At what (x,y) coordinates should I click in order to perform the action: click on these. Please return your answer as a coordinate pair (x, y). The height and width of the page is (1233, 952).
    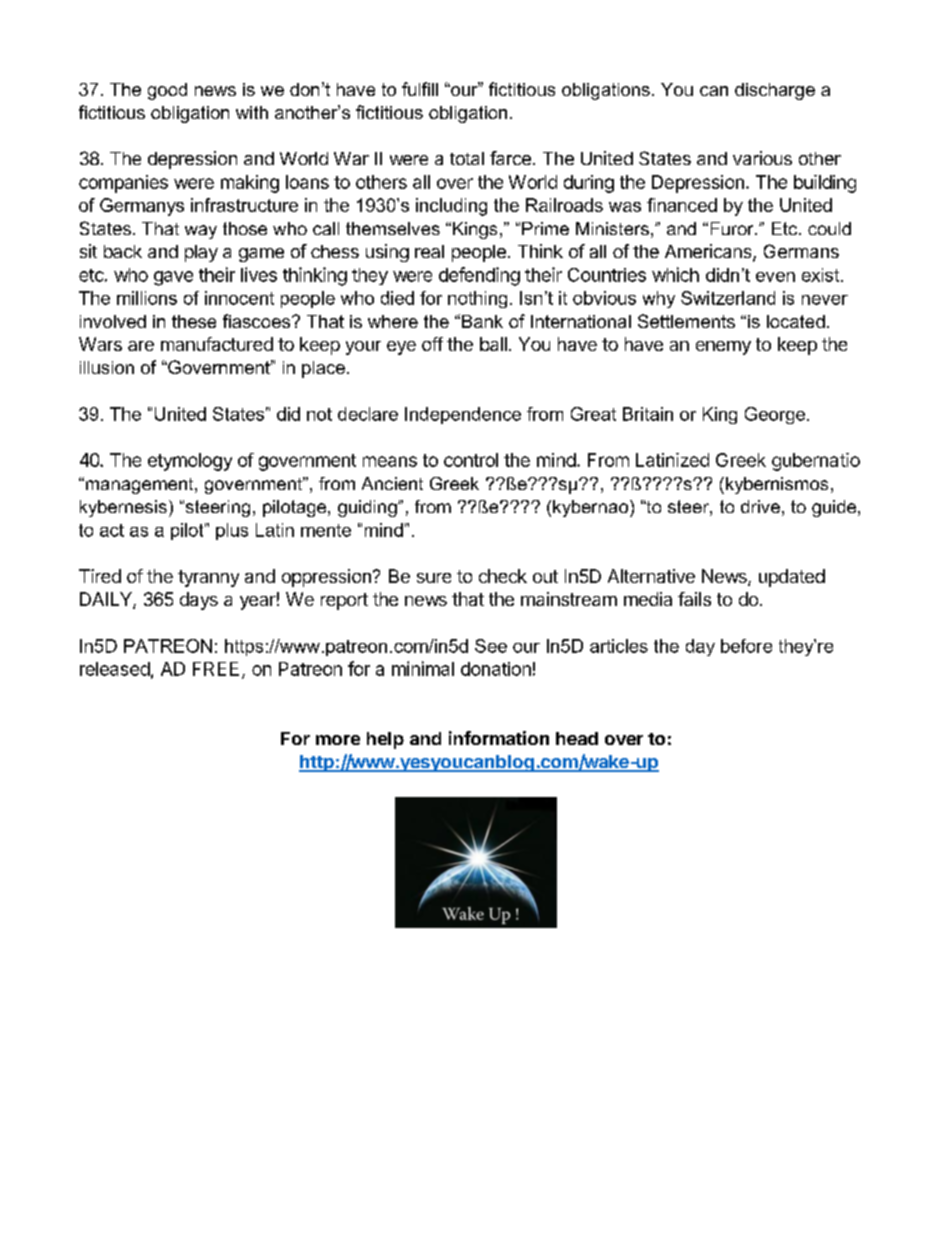
    Looking at the image, I should click on (194, 321).
